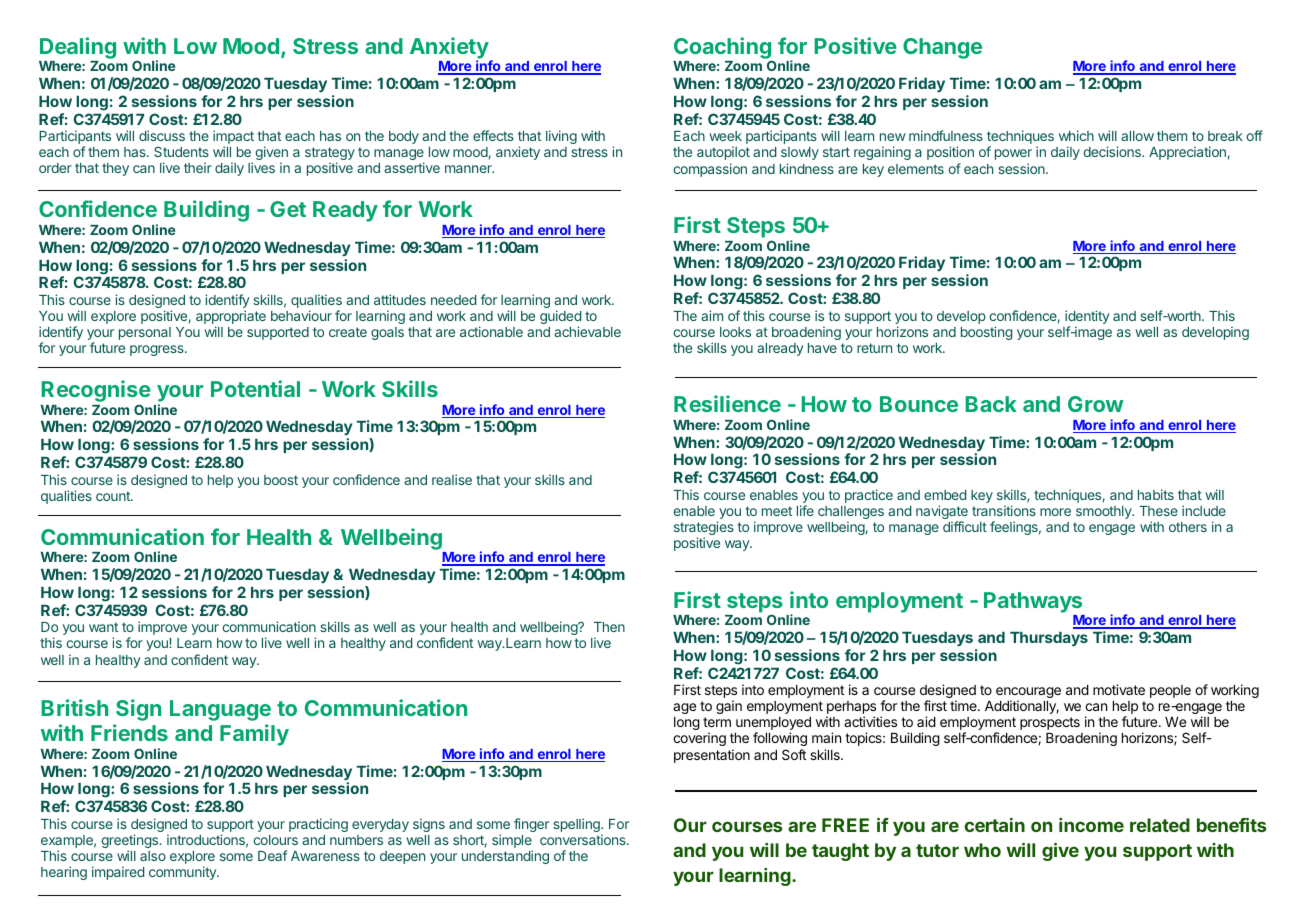 The image size is (1308, 924). What do you see at coordinates (153, 856) in the screenshot?
I see `also` at bounding box center [153, 856].
